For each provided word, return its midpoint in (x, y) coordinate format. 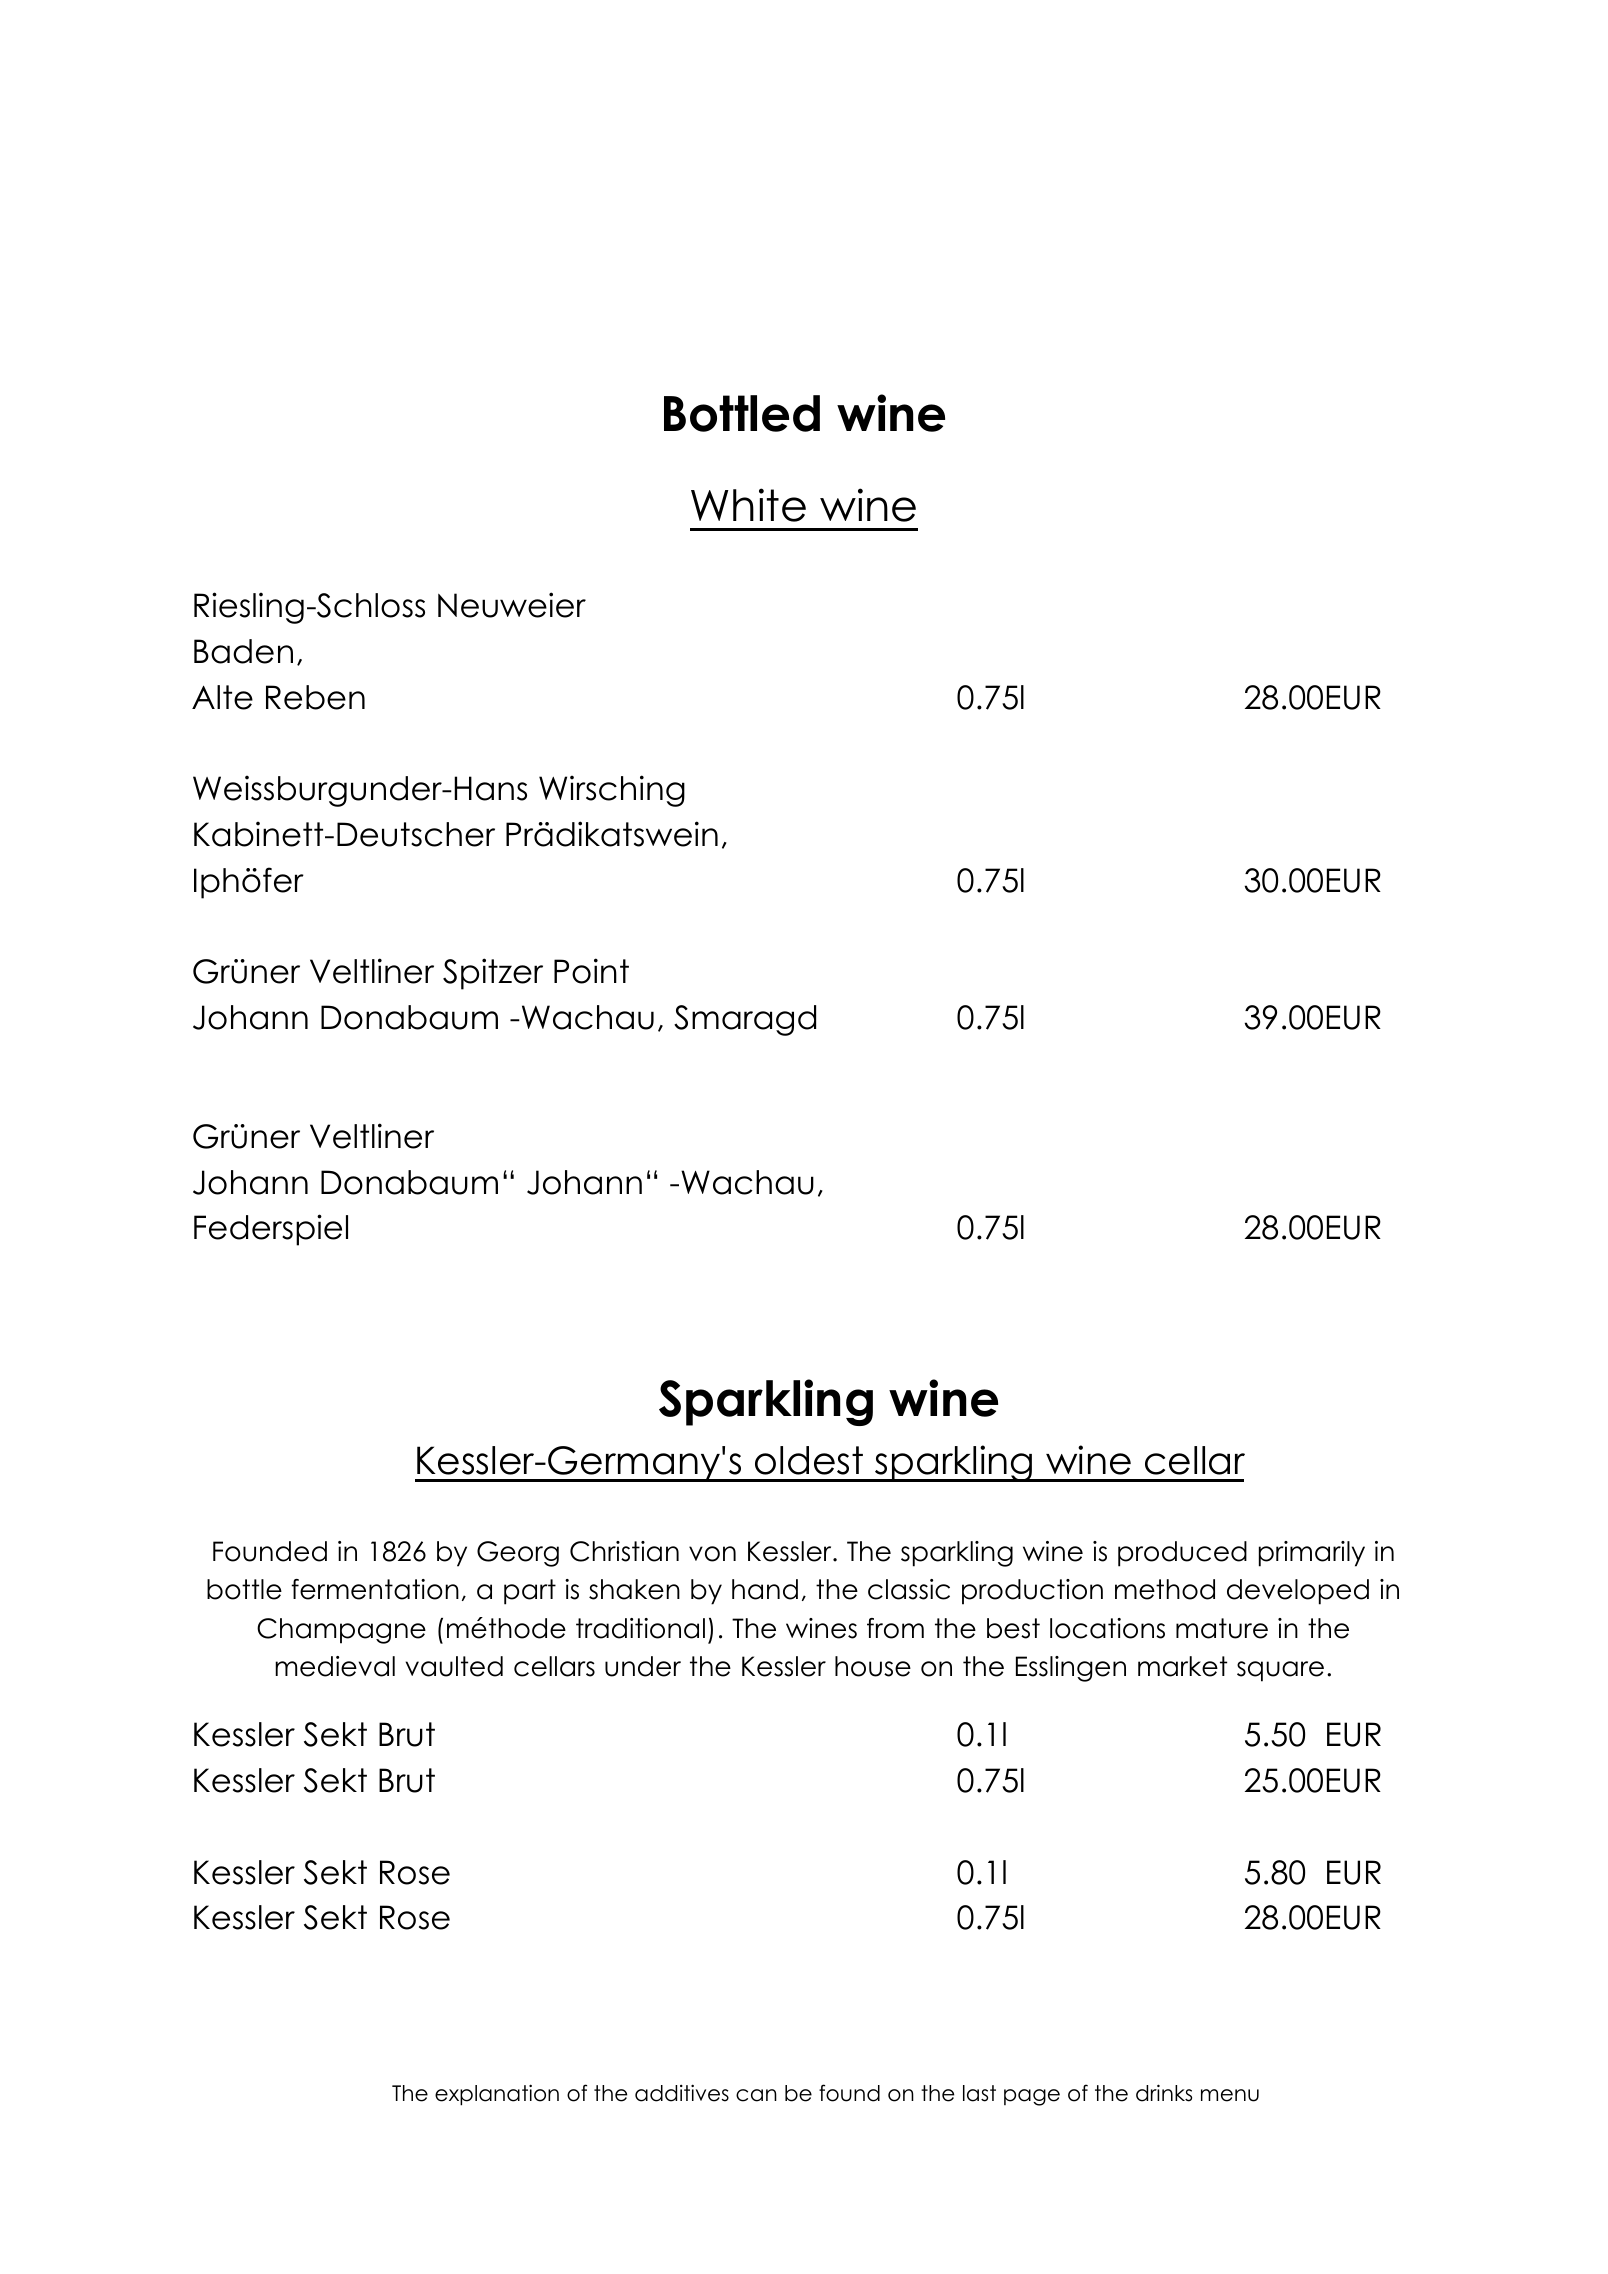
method (1165, 1589)
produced (1182, 1554)
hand (765, 1589)
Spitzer (493, 974)
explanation (497, 2095)
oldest (809, 1460)
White (748, 505)
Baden (243, 651)
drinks (1164, 2093)
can (756, 2095)
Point (591, 971)
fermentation (375, 1589)
